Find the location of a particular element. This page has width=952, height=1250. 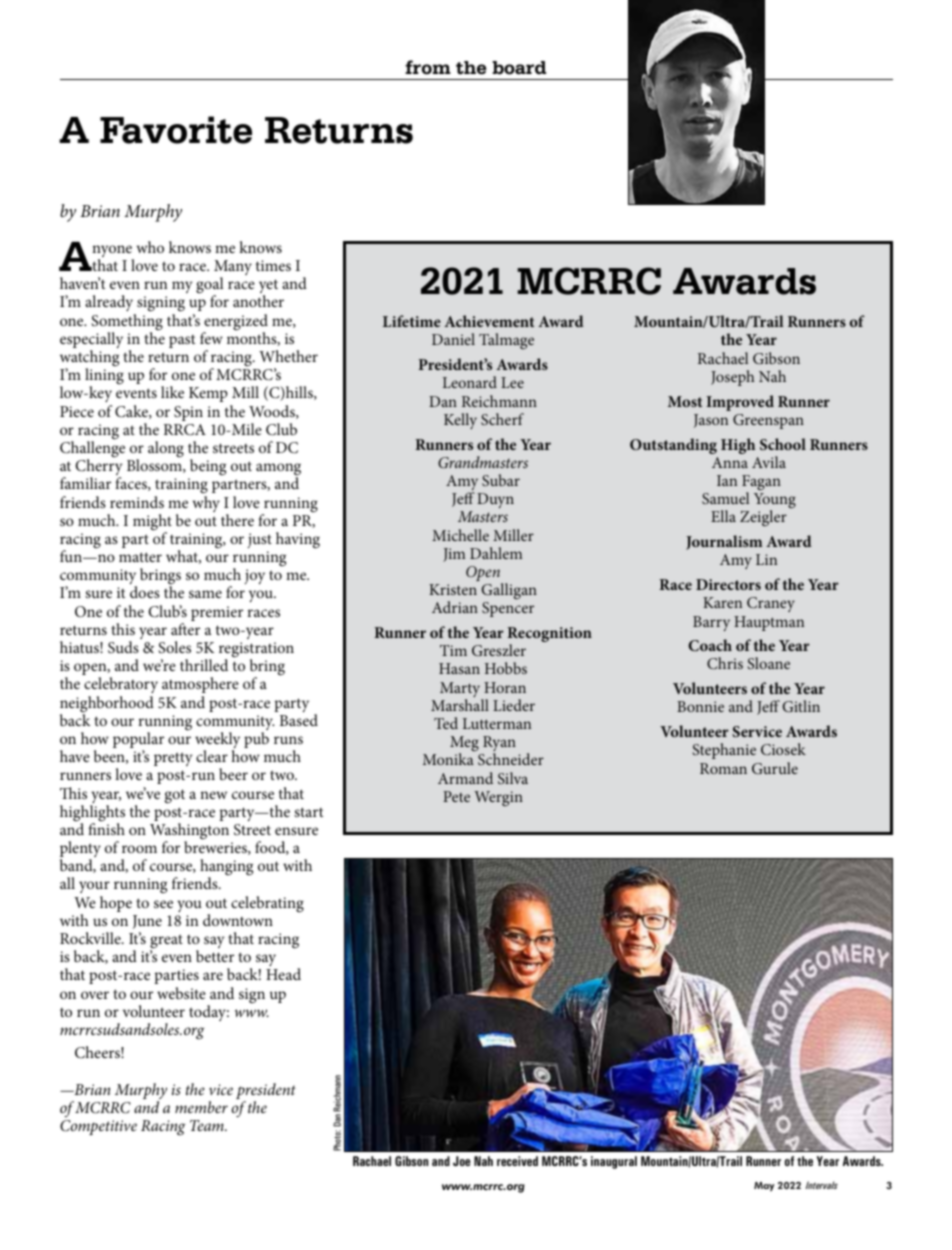

from is located at coordinates (428, 67).
